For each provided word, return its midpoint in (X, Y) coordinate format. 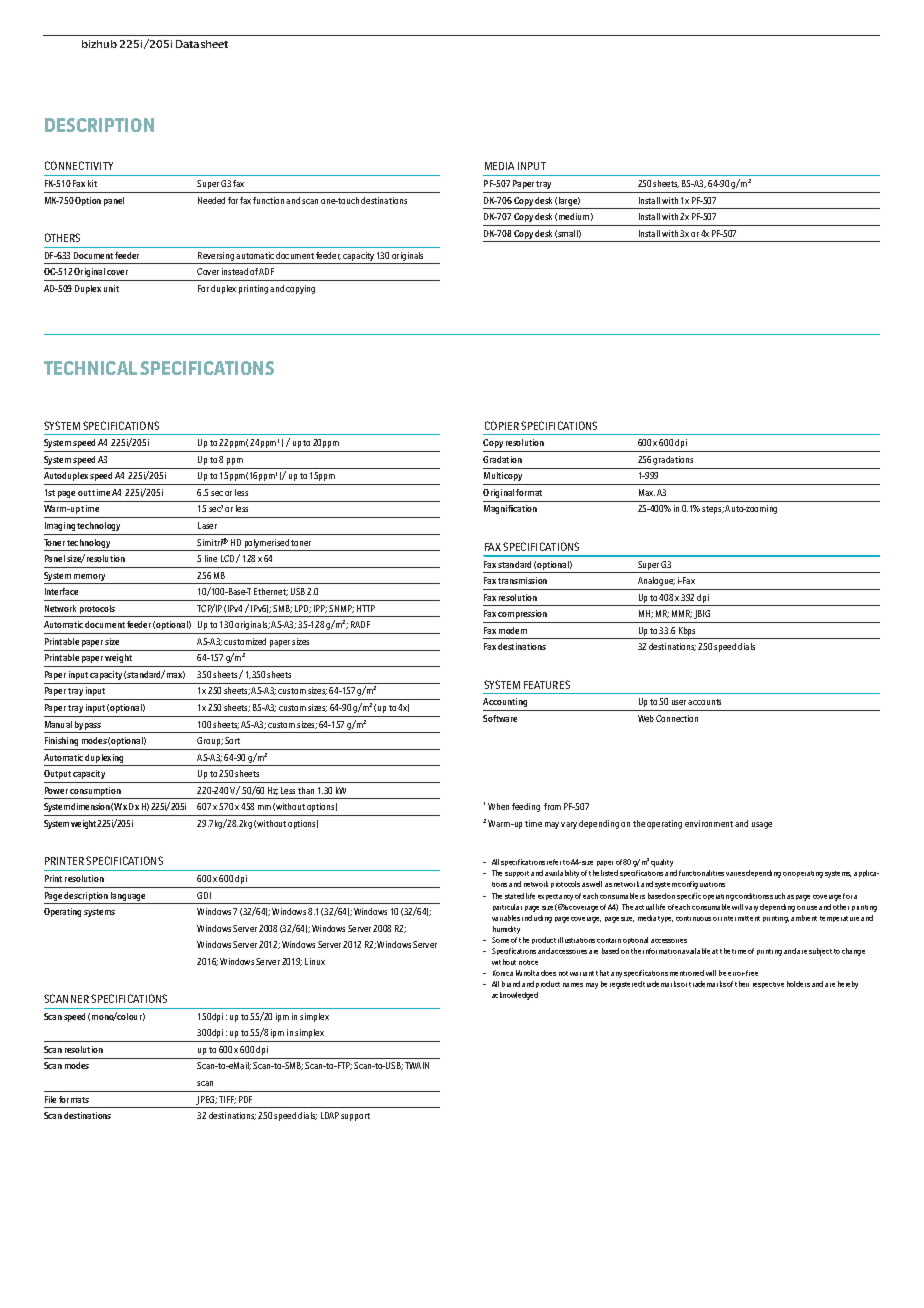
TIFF (227, 1100)
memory (89, 577)
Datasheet (202, 44)
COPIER (502, 425)
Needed (211, 200)
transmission (522, 580)
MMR (682, 614)
